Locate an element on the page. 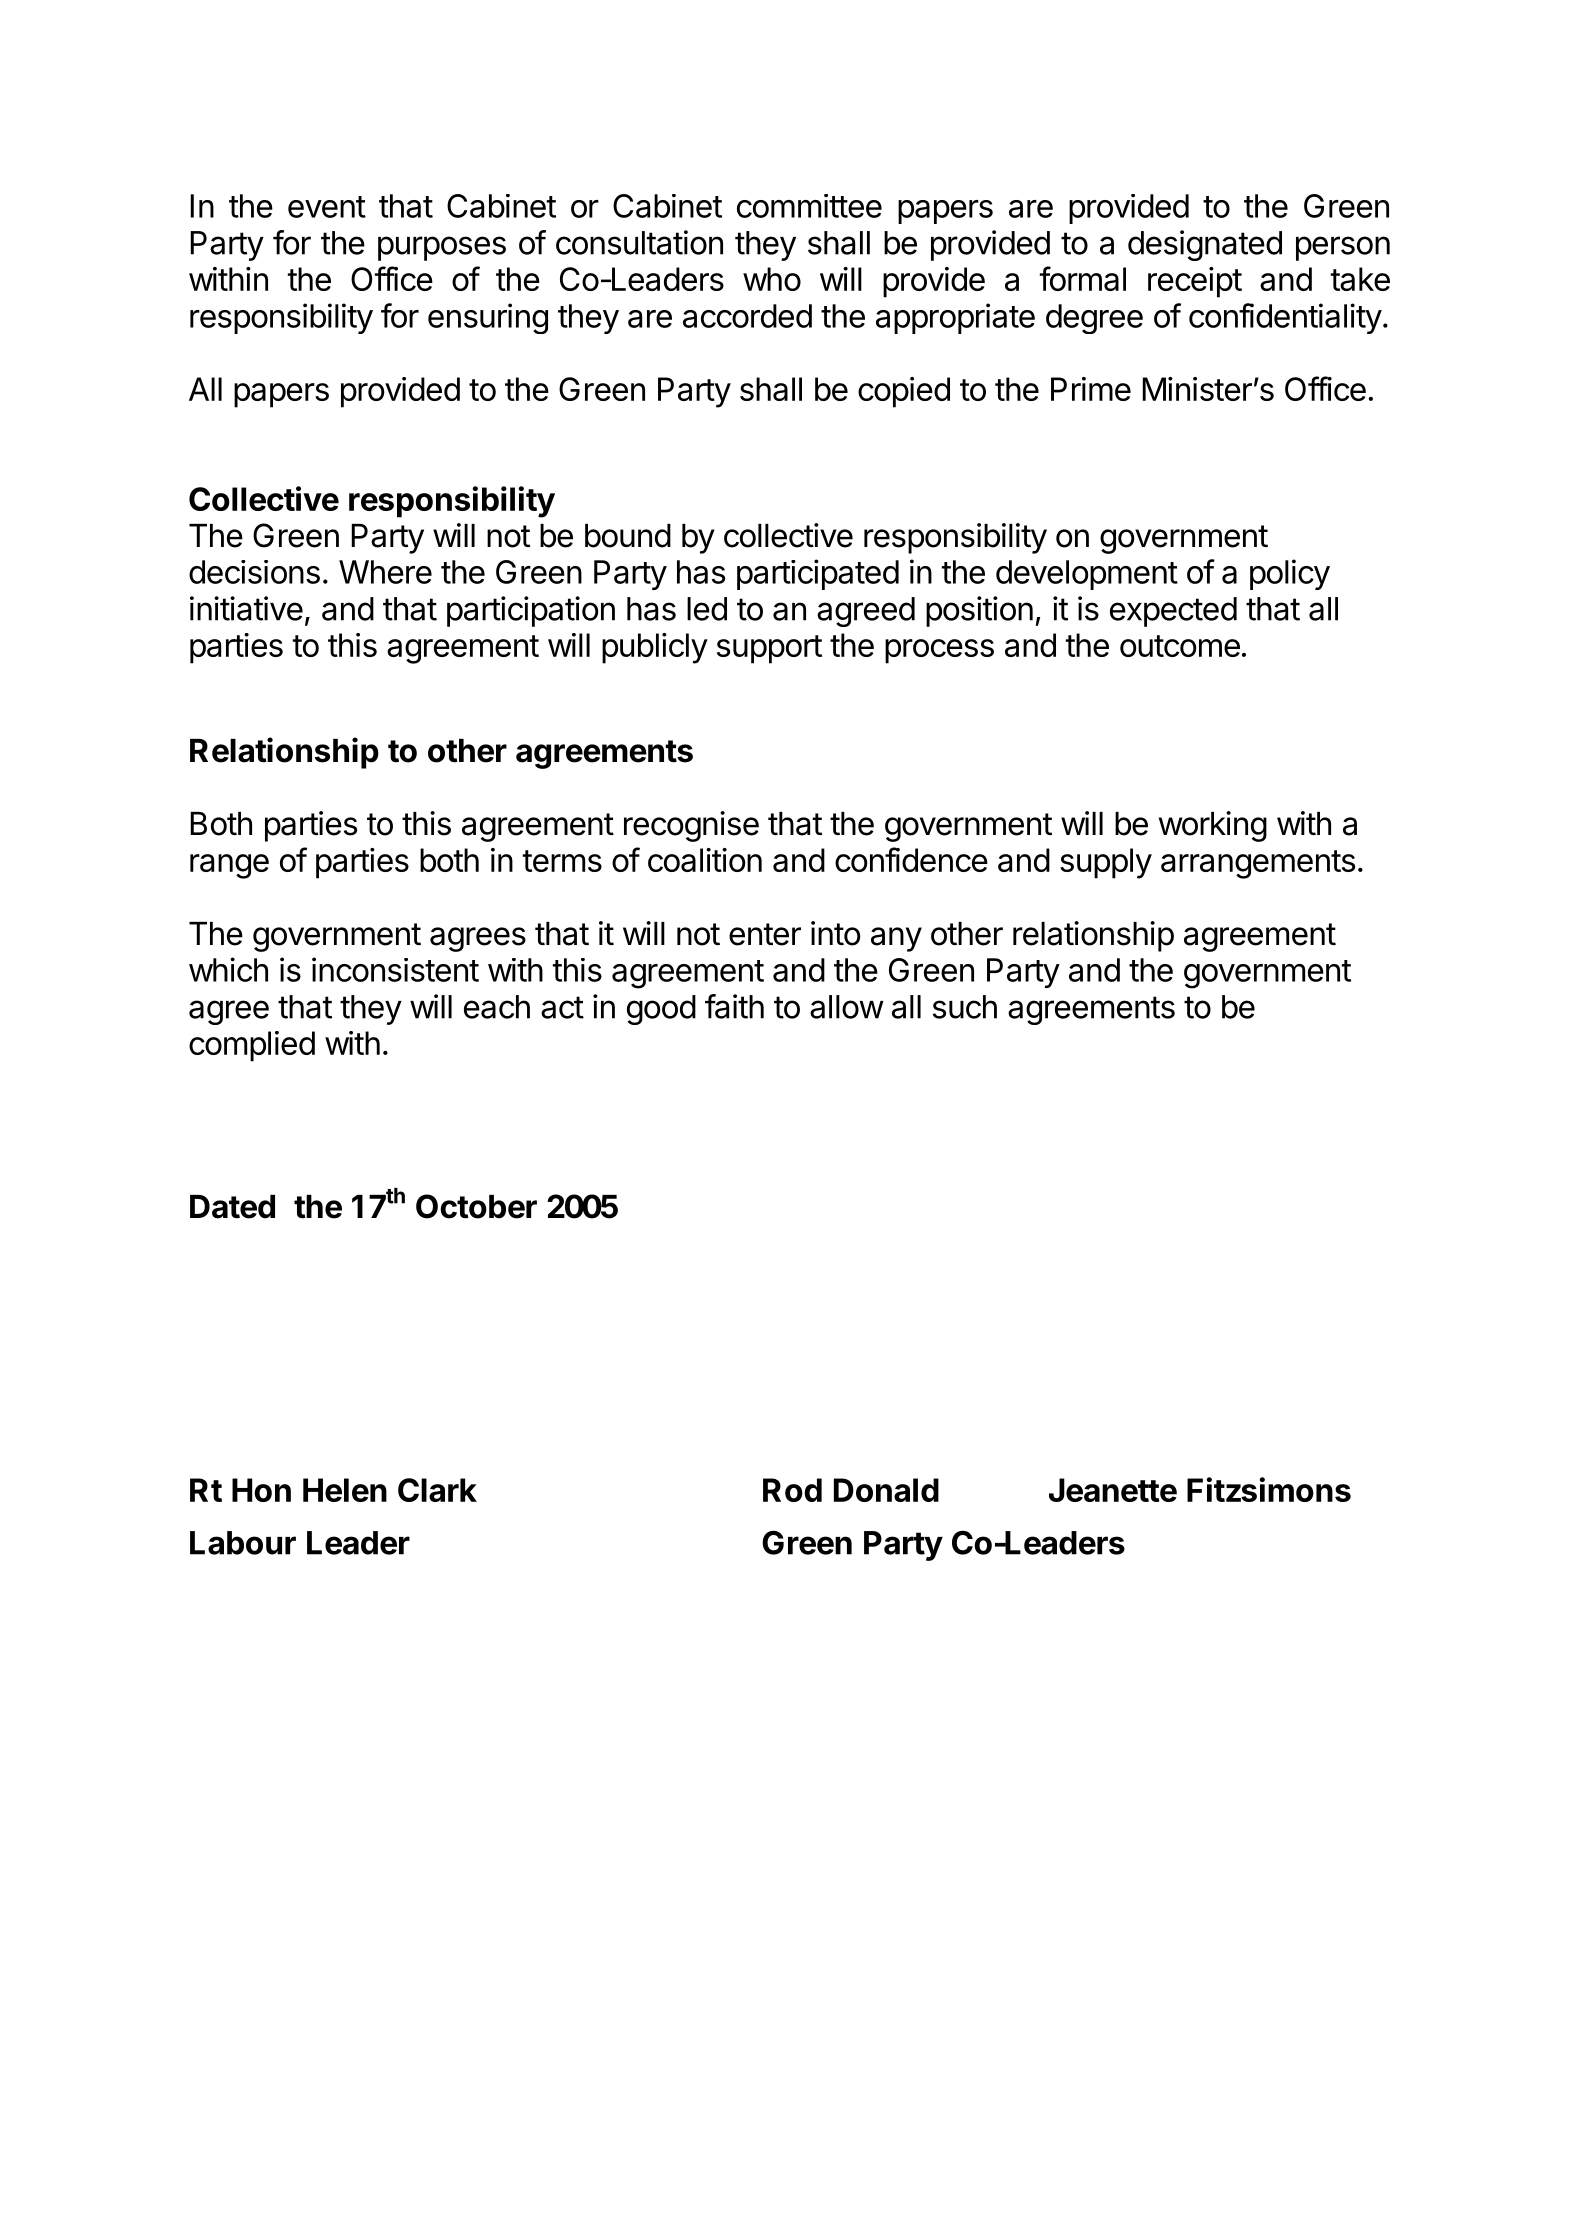 This document has width=1578, height=2234. Jeanette is located at coordinates (1113, 1490).
